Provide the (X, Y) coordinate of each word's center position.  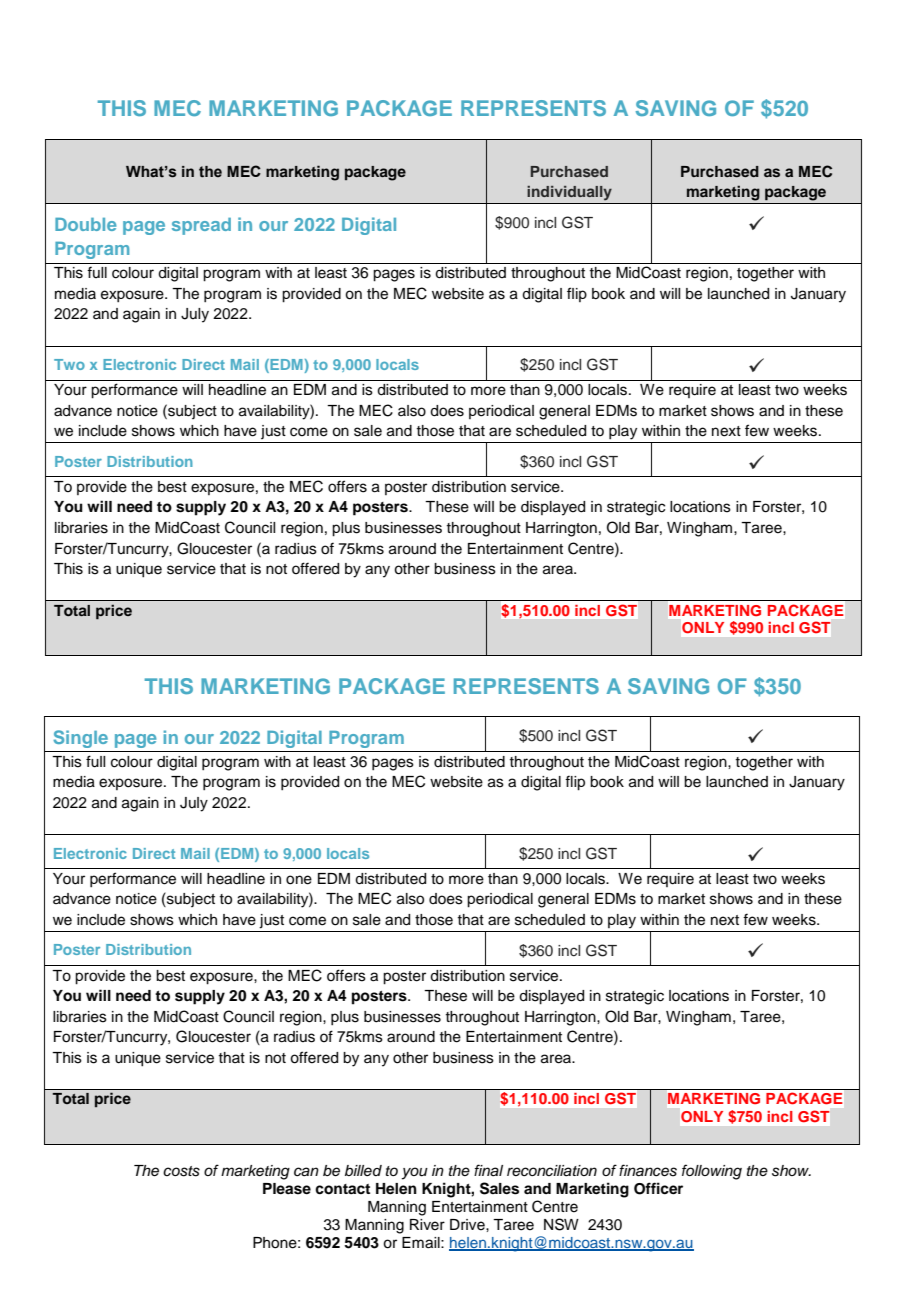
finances (648, 1170)
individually (569, 193)
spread (201, 226)
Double (86, 224)
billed (363, 1170)
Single (80, 739)
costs (181, 1171)
